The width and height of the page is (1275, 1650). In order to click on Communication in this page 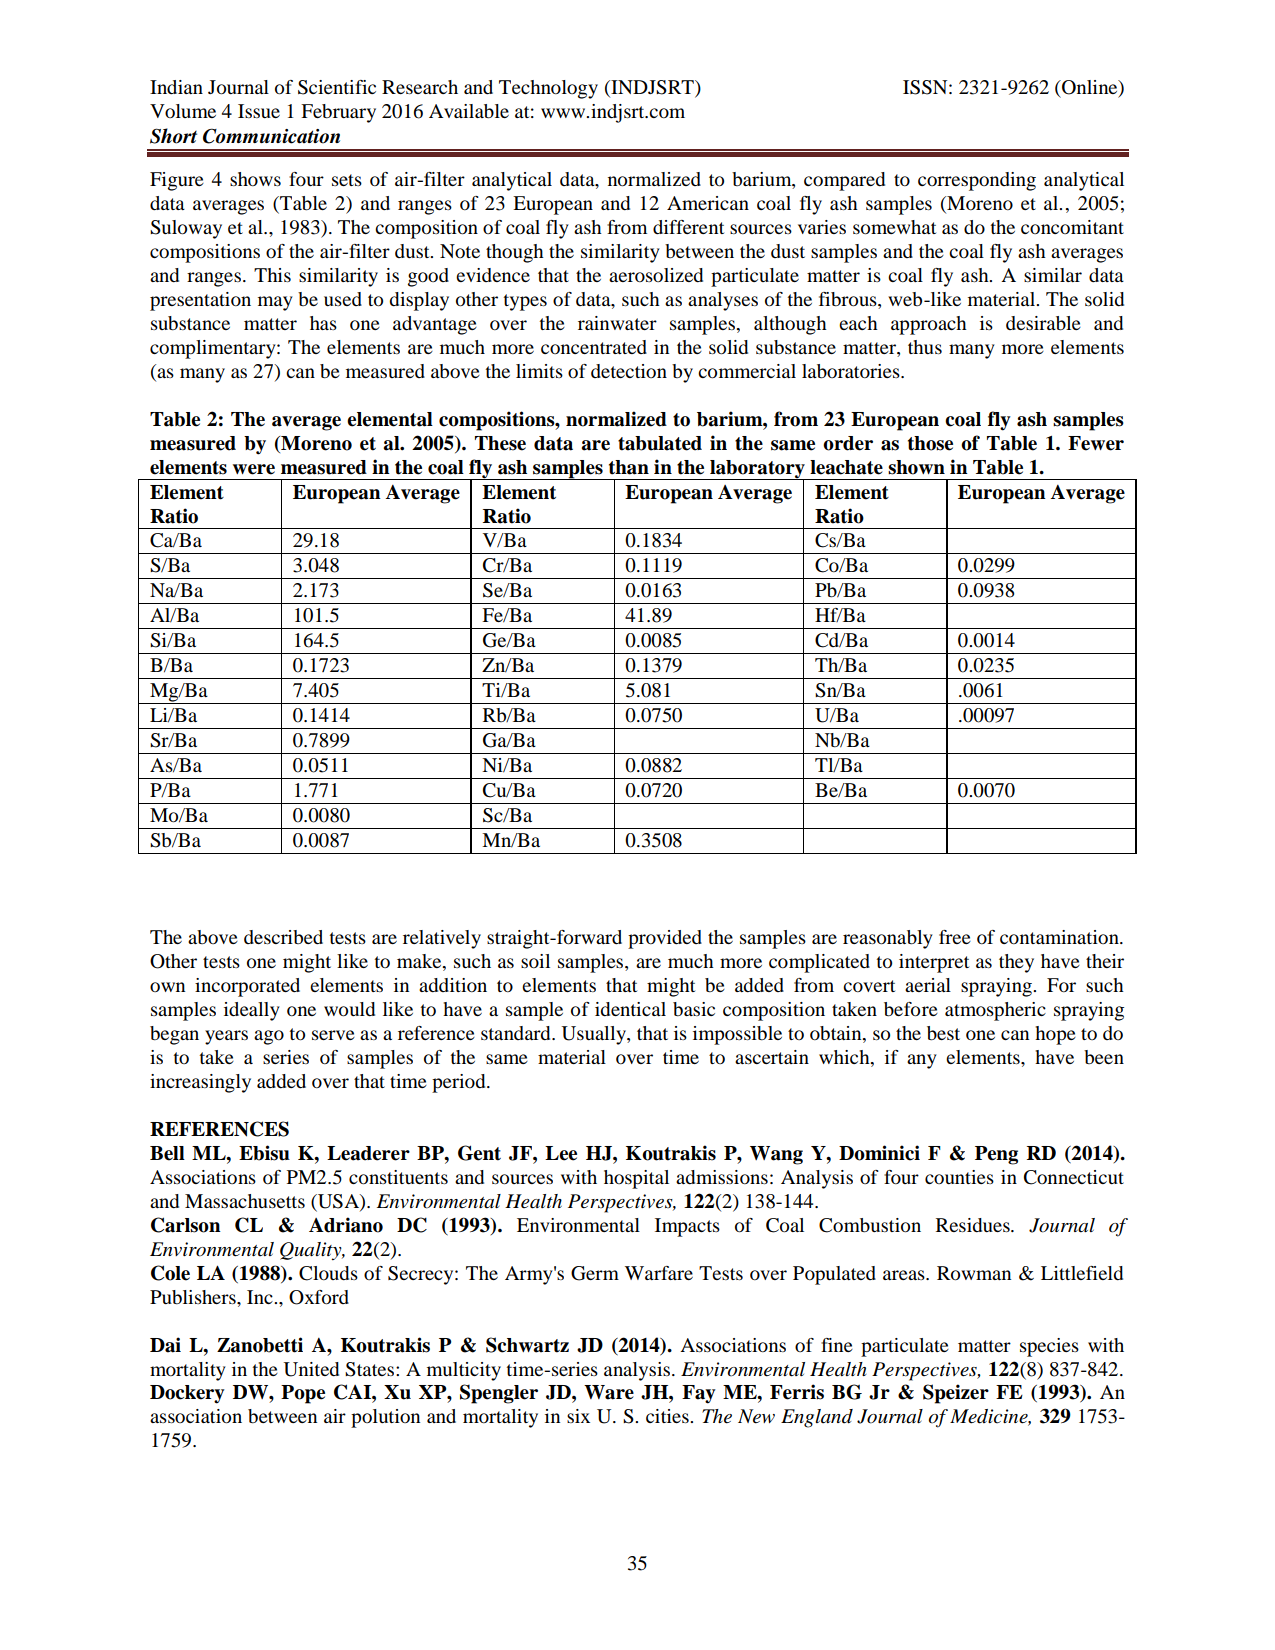, I will do `click(271, 136)`.
